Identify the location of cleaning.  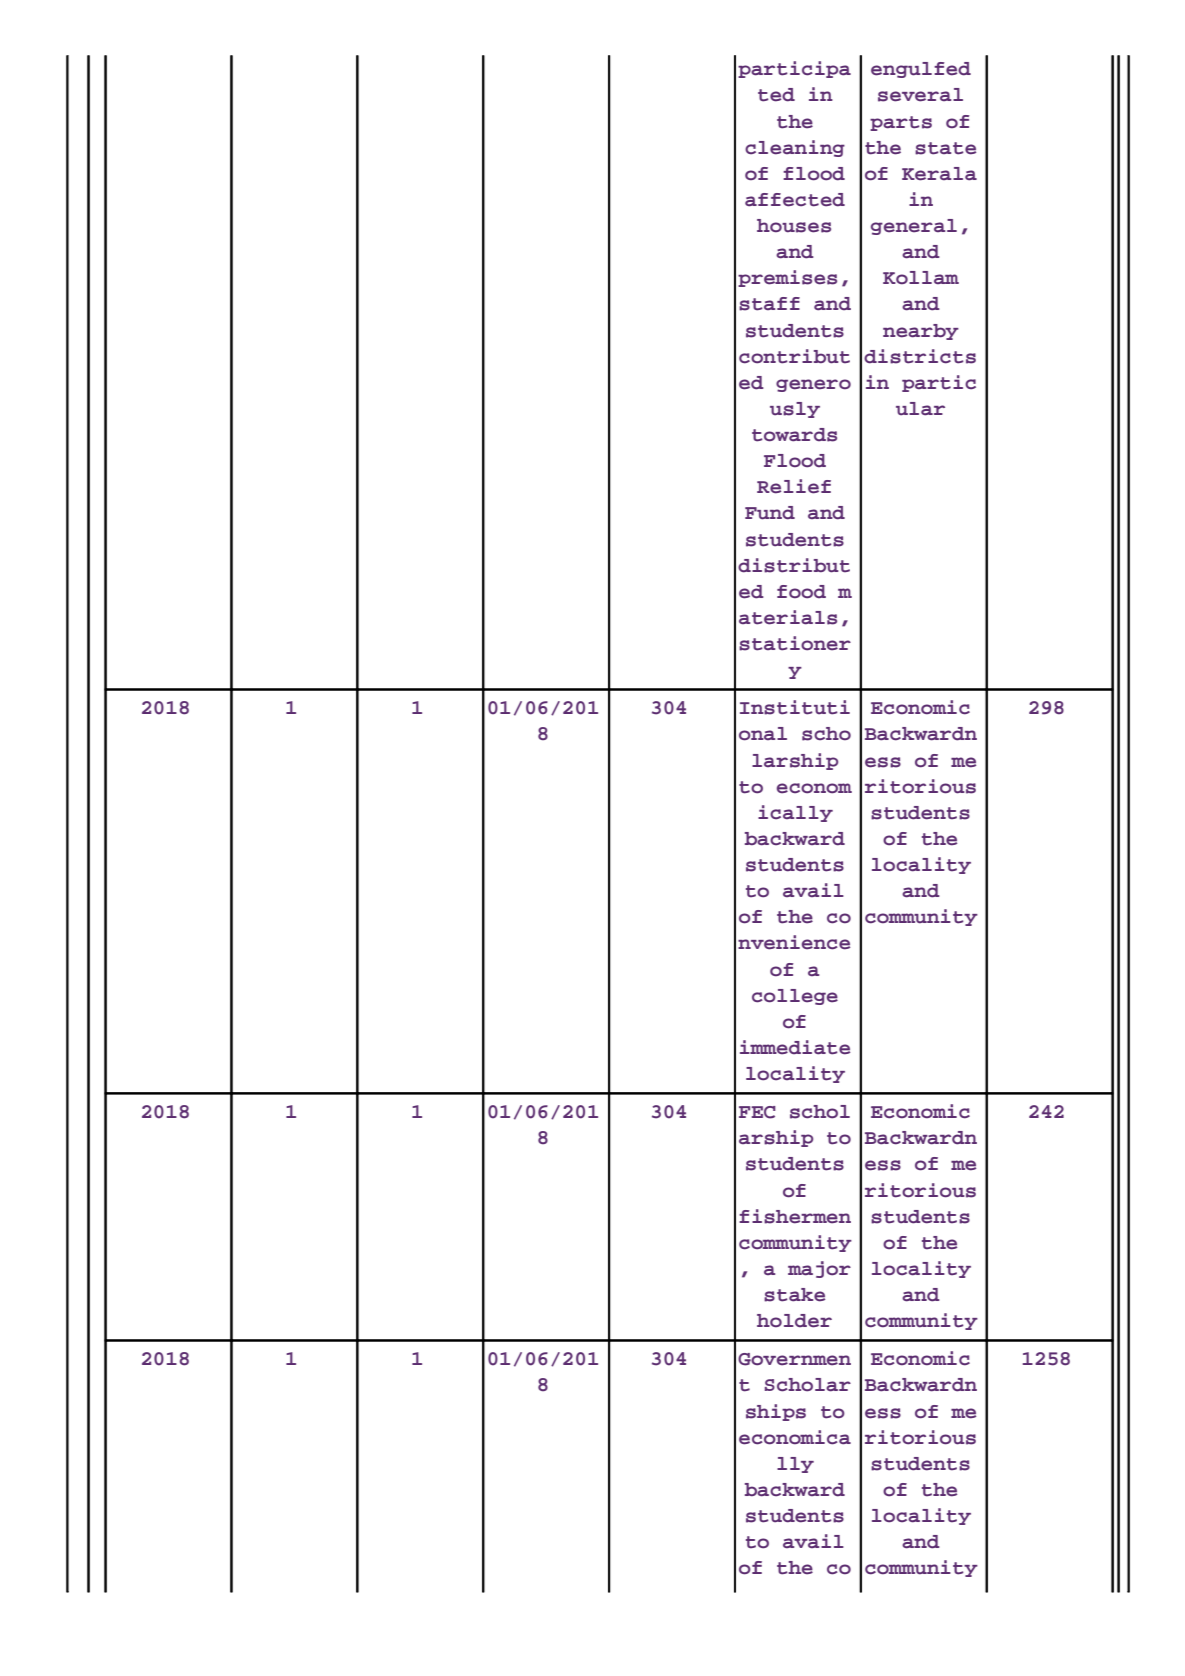
(795, 148).
